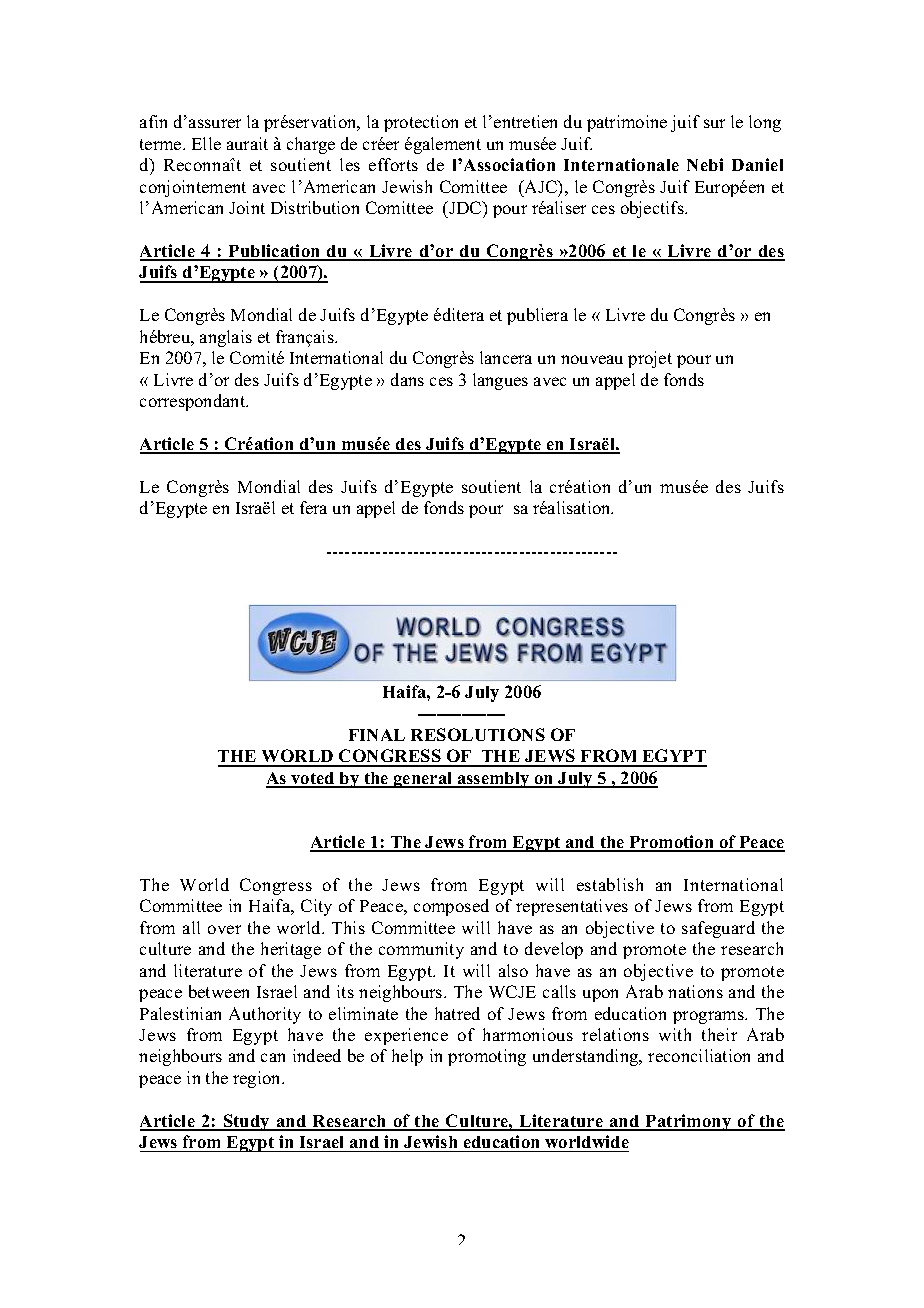 This image has width=924, height=1308. What do you see at coordinates (757, 164) in the image?
I see `Daniel` at bounding box center [757, 164].
